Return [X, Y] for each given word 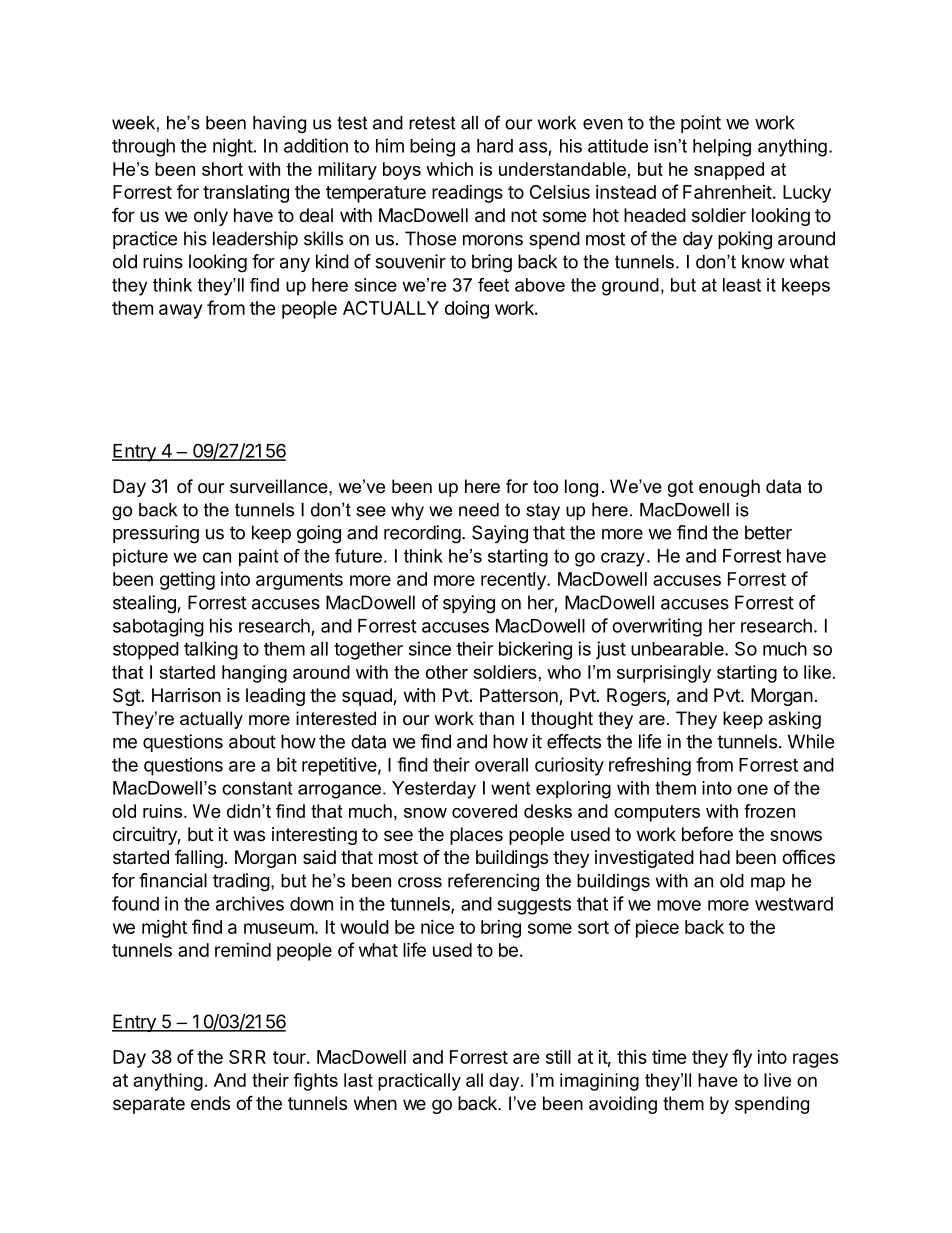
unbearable [678, 649]
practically [419, 1082]
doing [467, 310]
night [233, 147]
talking [211, 650]
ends [210, 1103]
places [476, 836]
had [715, 857]
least [742, 285]
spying [469, 604]
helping [722, 148]
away [180, 311]
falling [199, 859]
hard [495, 146]
